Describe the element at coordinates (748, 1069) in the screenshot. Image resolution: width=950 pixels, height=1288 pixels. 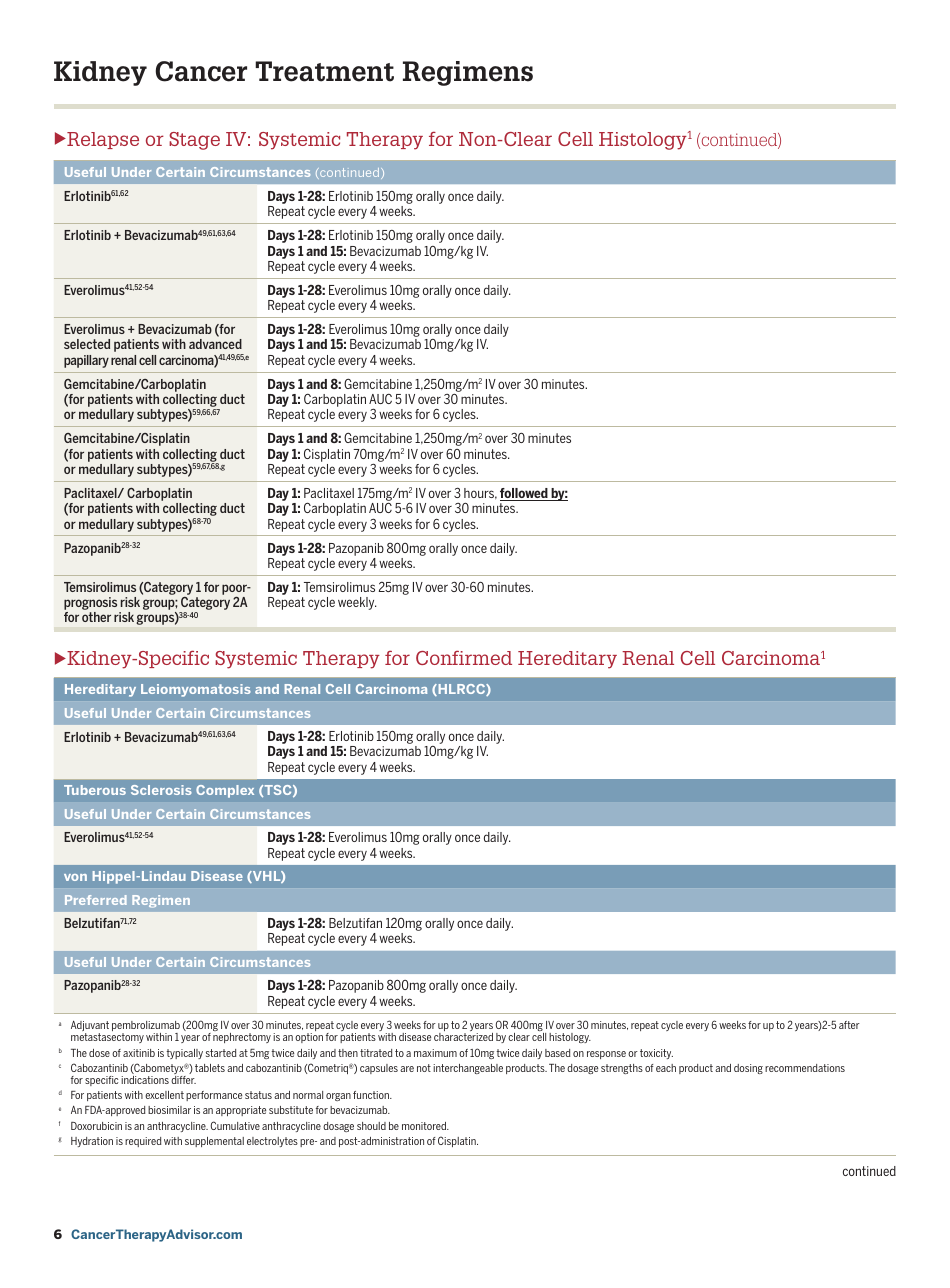
I see `dosing` at that location.
